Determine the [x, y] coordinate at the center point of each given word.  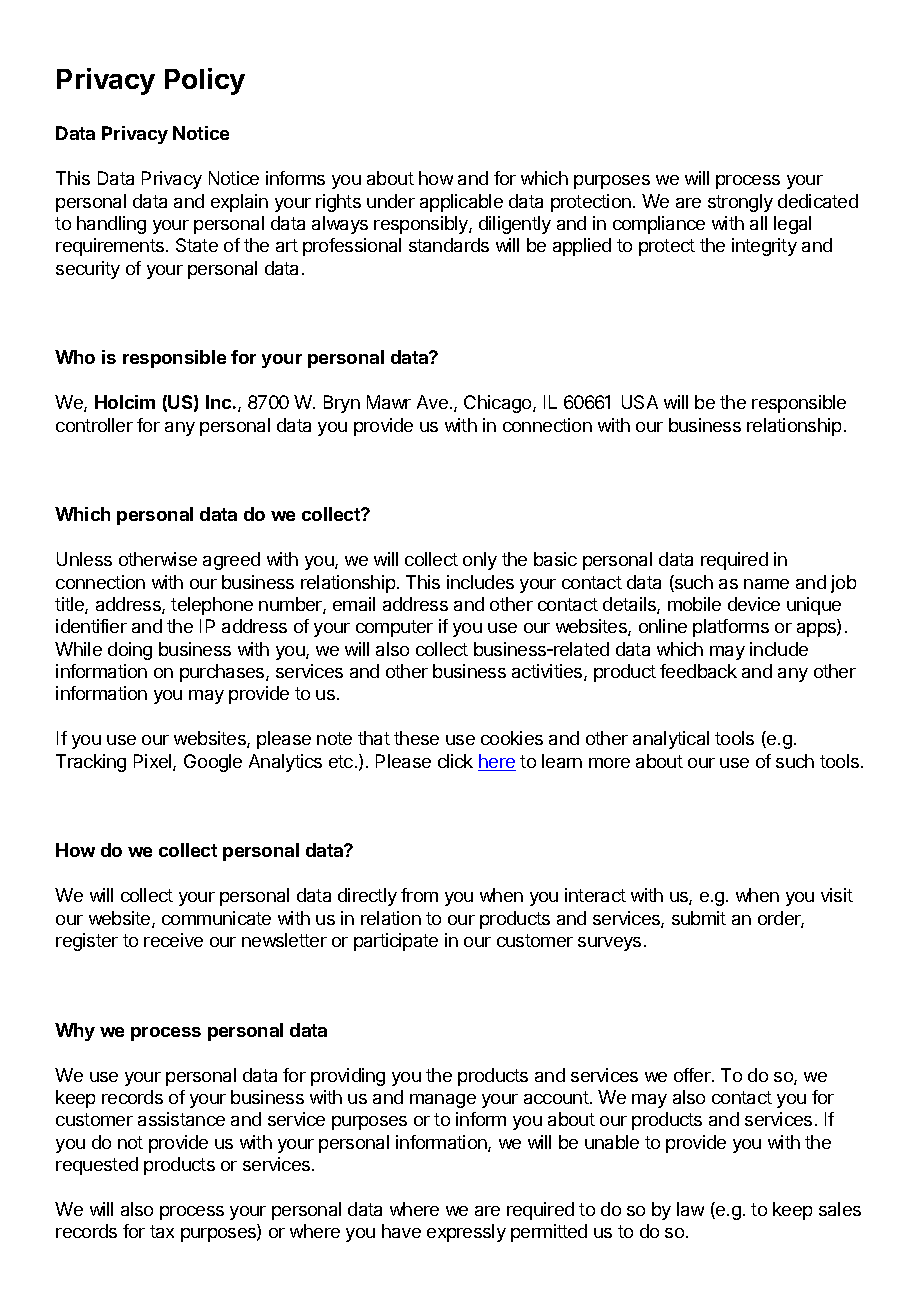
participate [396, 942]
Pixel [154, 762]
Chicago [499, 404]
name [766, 584]
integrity [764, 247]
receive [173, 940]
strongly [740, 203]
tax [162, 1231]
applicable [461, 203]
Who [75, 357]
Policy [205, 81]
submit [699, 918]
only [480, 561]
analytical [671, 740]
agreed [231, 561]
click [455, 761]
